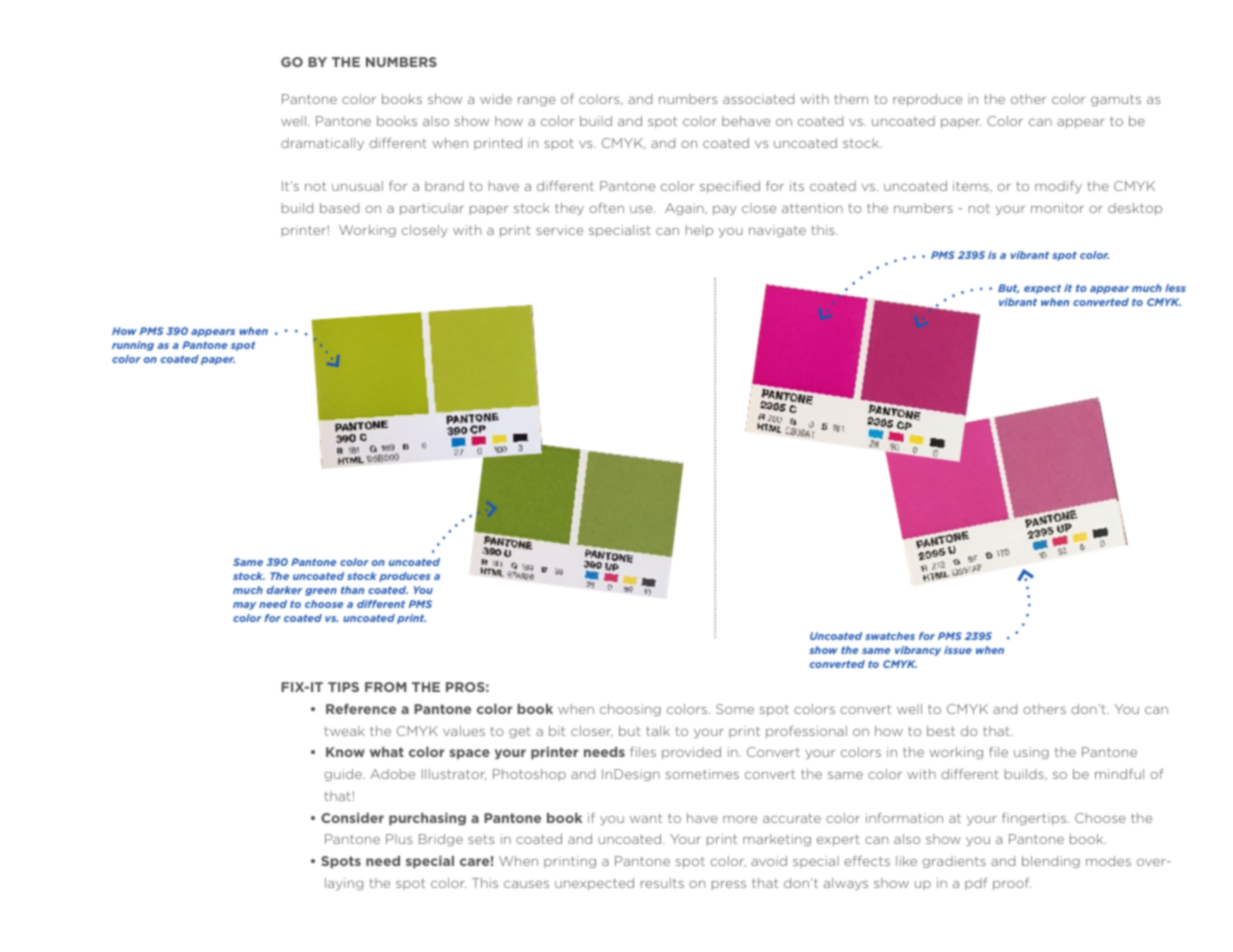  What do you see at coordinates (758, 99) in the screenshot?
I see `associated` at bounding box center [758, 99].
